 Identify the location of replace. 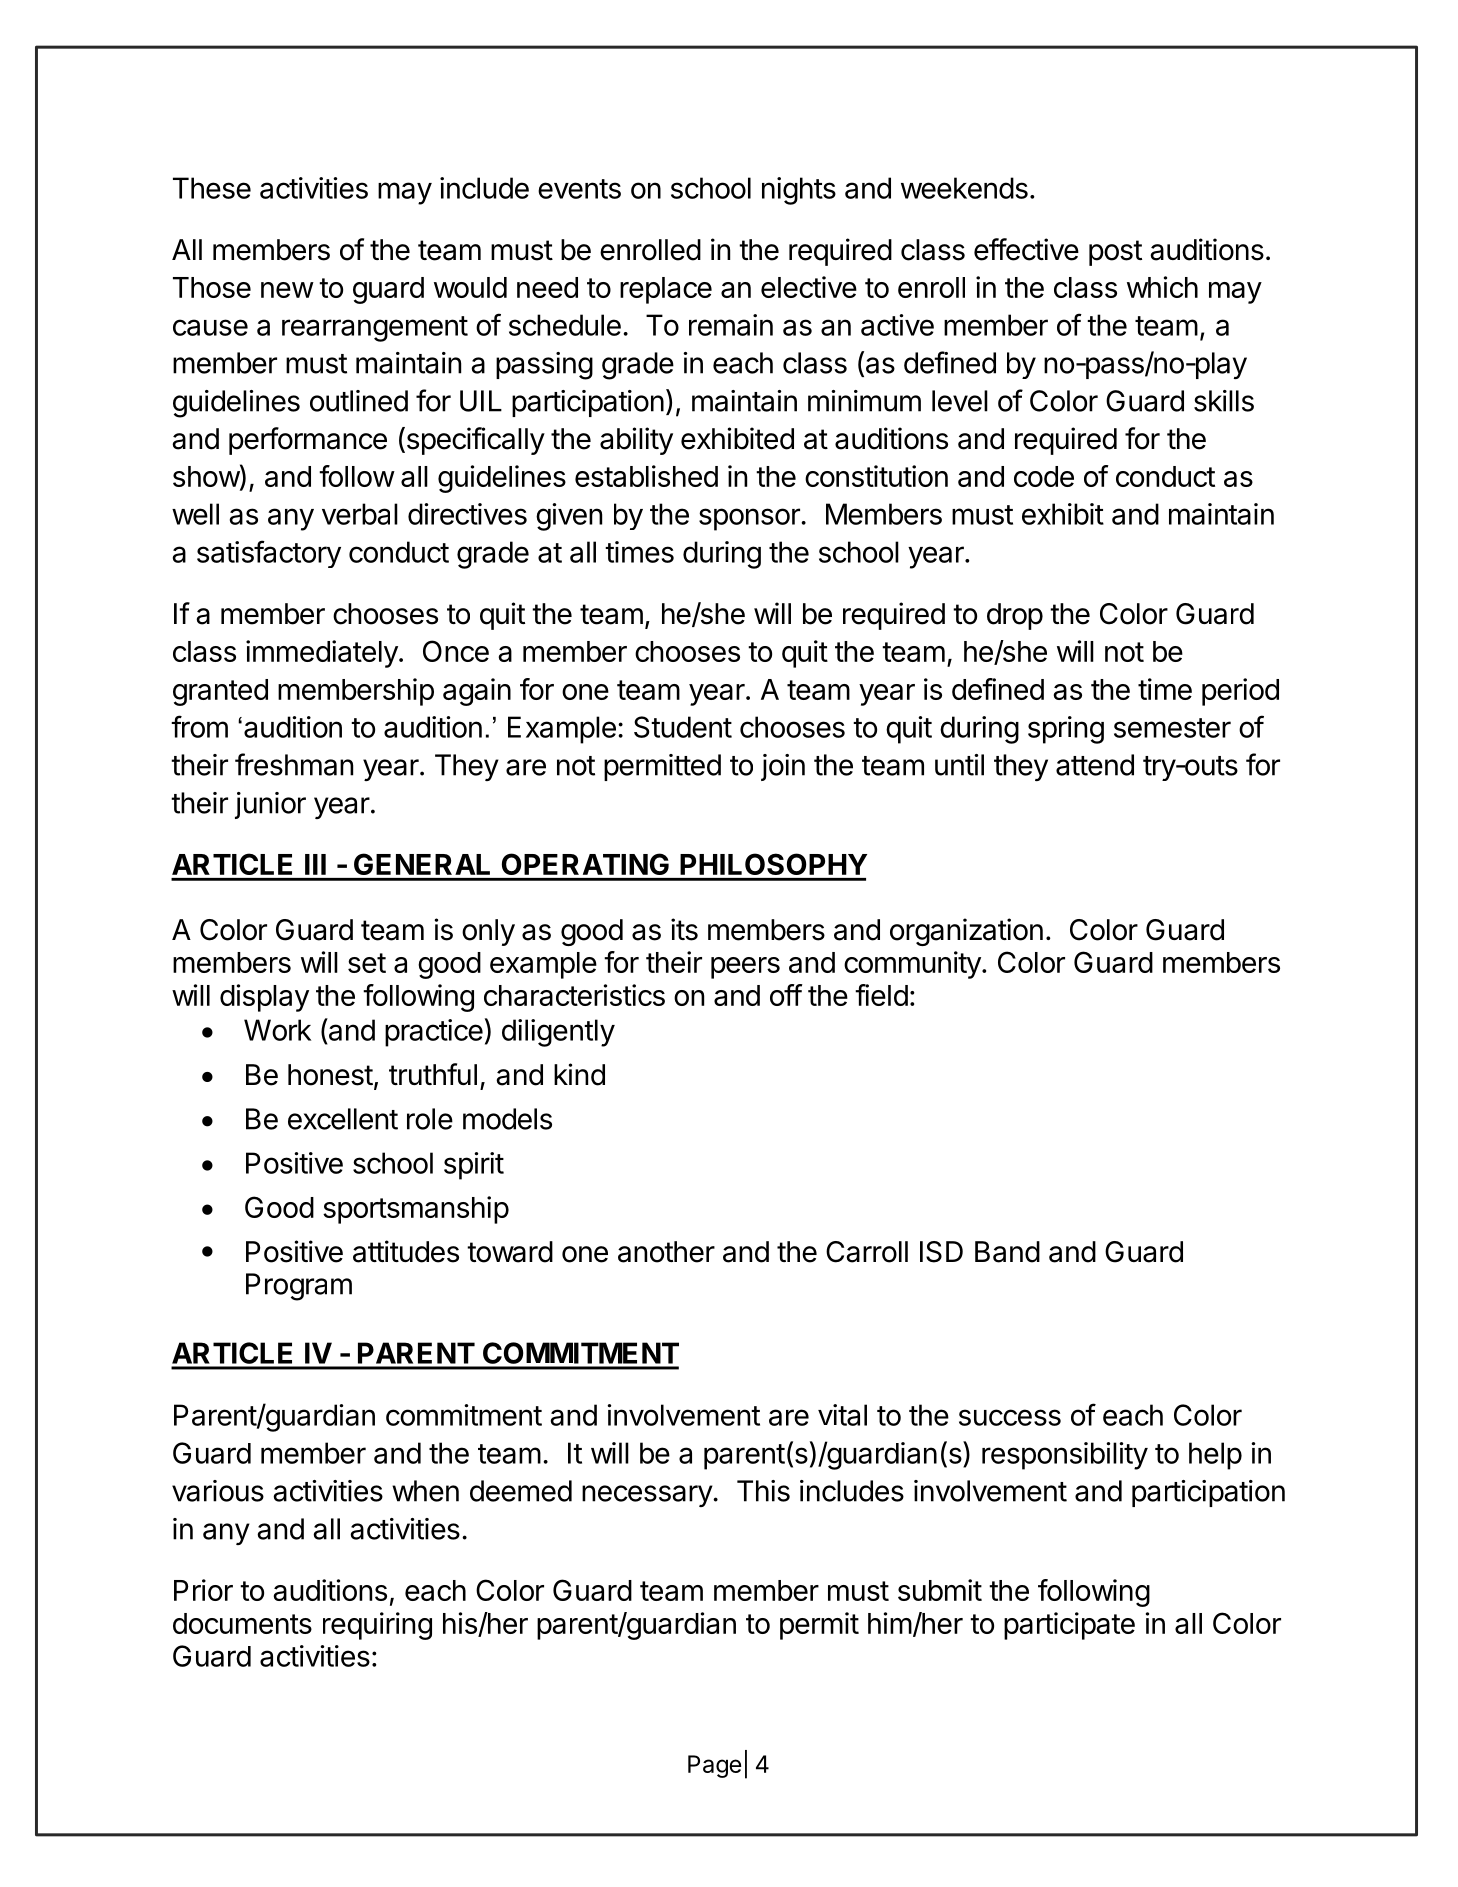
(666, 290).
